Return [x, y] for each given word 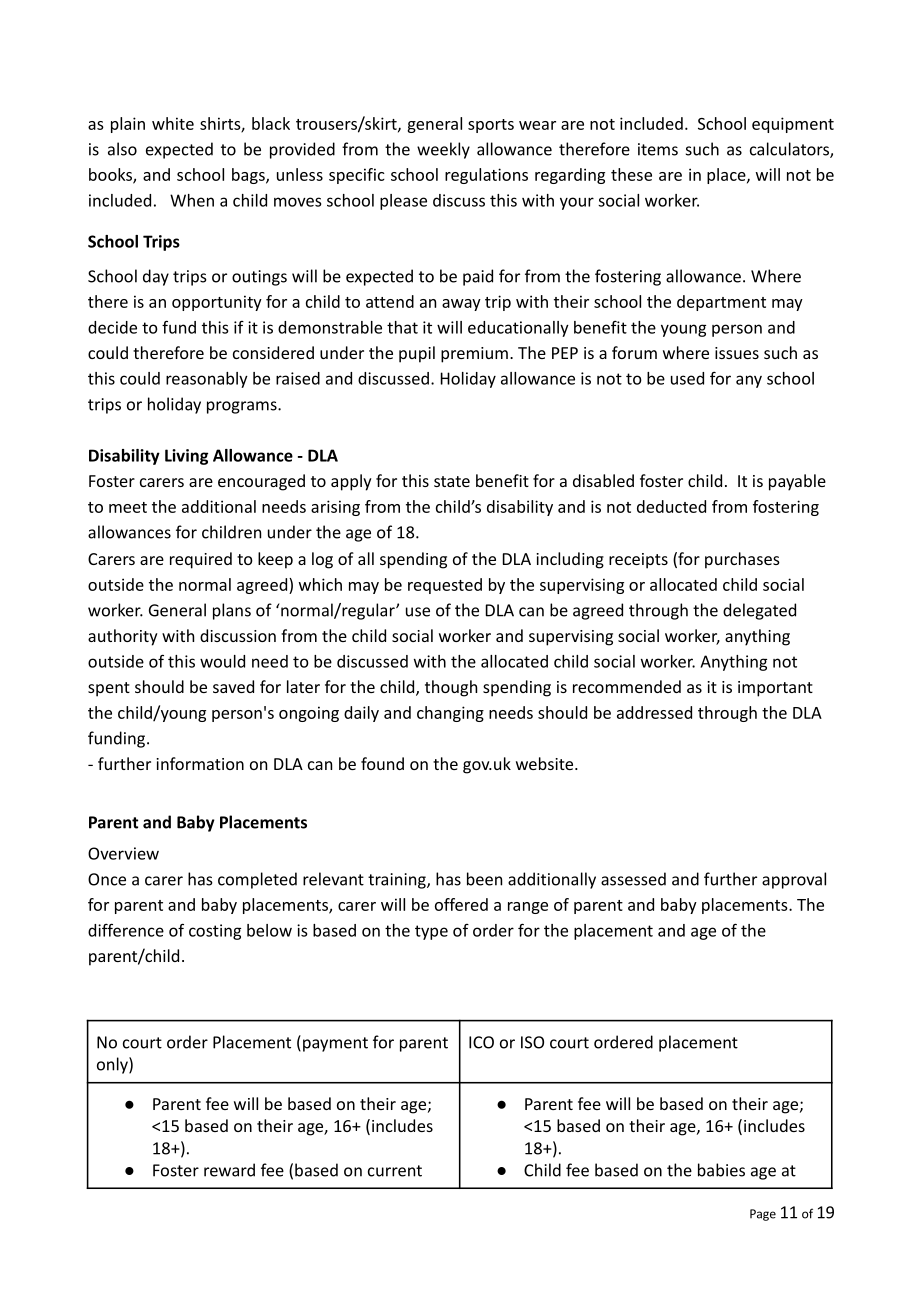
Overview [123, 853]
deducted [671, 506]
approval [794, 880]
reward [229, 1170]
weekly [443, 150]
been [484, 879]
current [395, 1171]
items [658, 149]
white [173, 123]
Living [186, 457]
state [452, 481]
